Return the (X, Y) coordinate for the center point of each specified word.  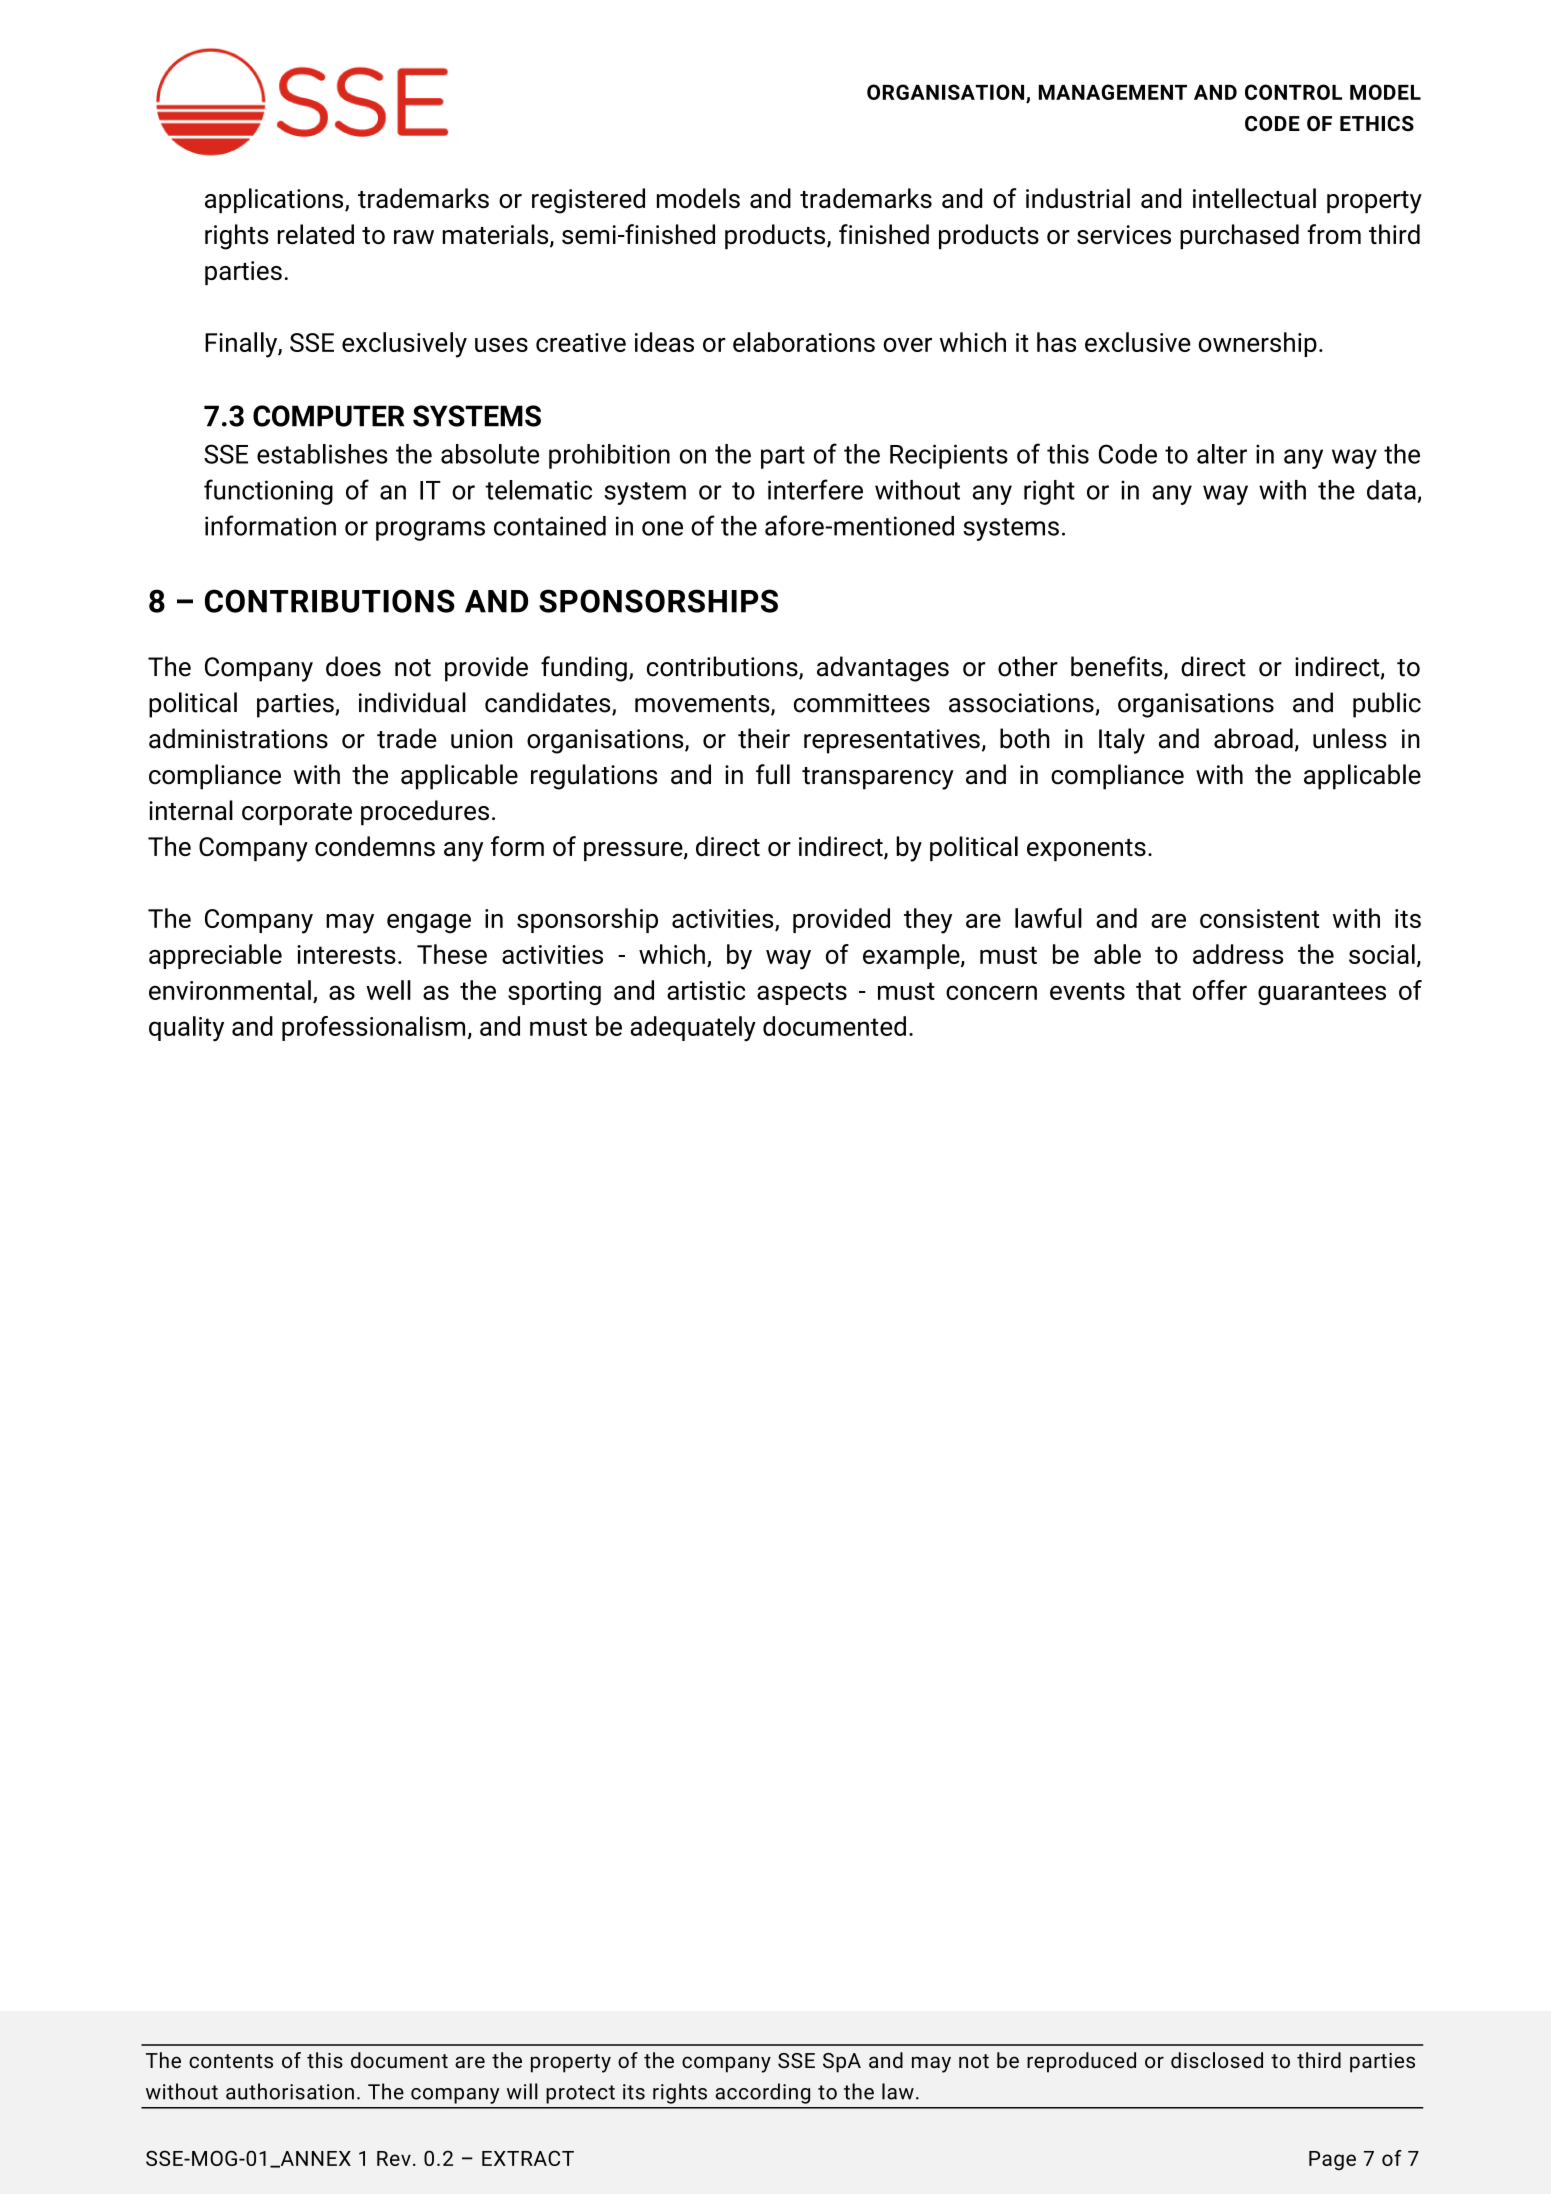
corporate (297, 814)
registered (588, 201)
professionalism (373, 1028)
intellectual (1254, 198)
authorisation (290, 2091)
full (773, 774)
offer (1220, 990)
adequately (693, 1028)
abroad (1253, 738)
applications (275, 201)
